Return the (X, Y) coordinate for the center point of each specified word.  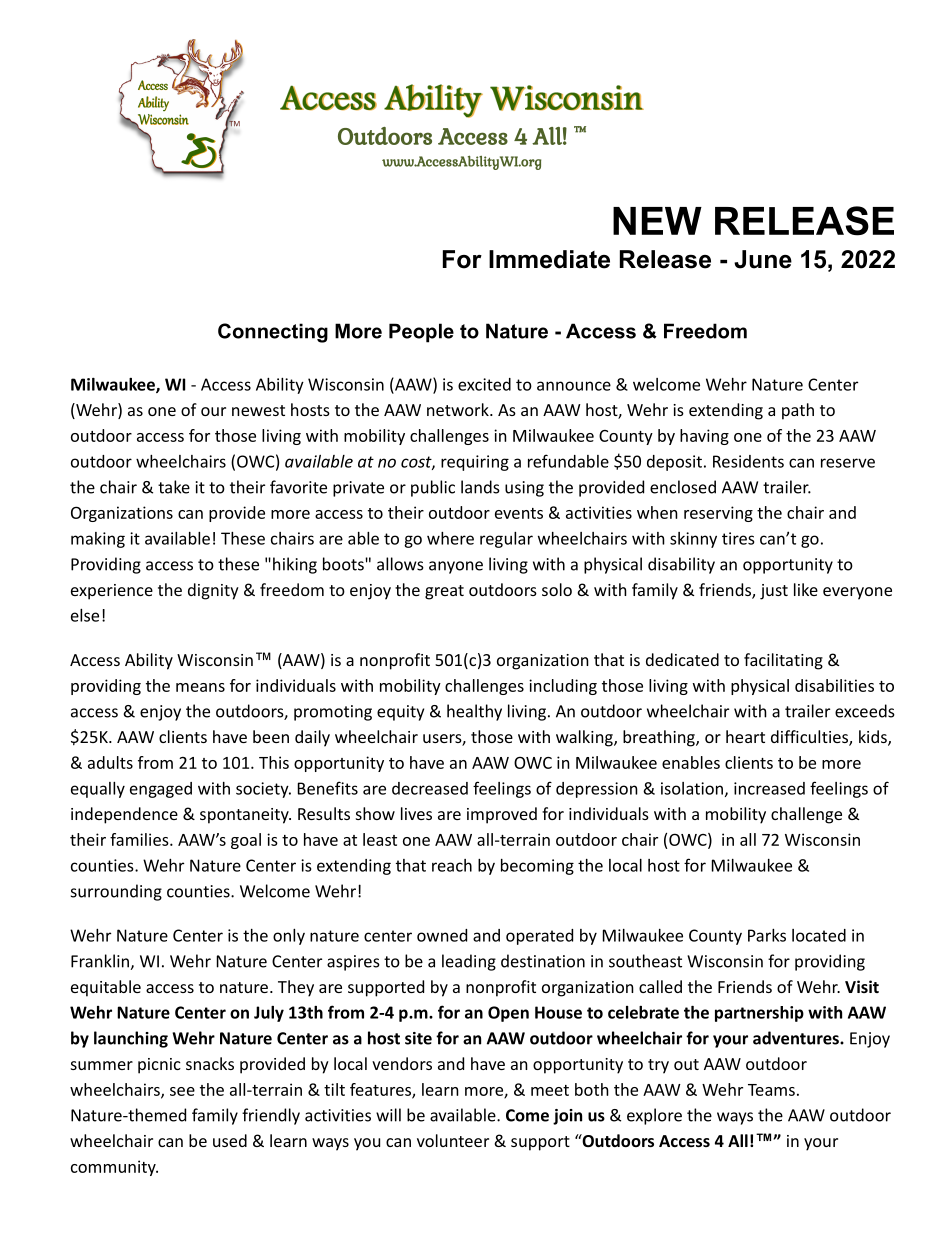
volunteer (453, 1140)
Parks (767, 935)
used (230, 1140)
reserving (718, 514)
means (200, 687)
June (763, 259)
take (174, 487)
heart (745, 736)
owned (442, 935)
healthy (474, 712)
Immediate (549, 259)
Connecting (273, 333)
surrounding (116, 892)
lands (480, 487)
